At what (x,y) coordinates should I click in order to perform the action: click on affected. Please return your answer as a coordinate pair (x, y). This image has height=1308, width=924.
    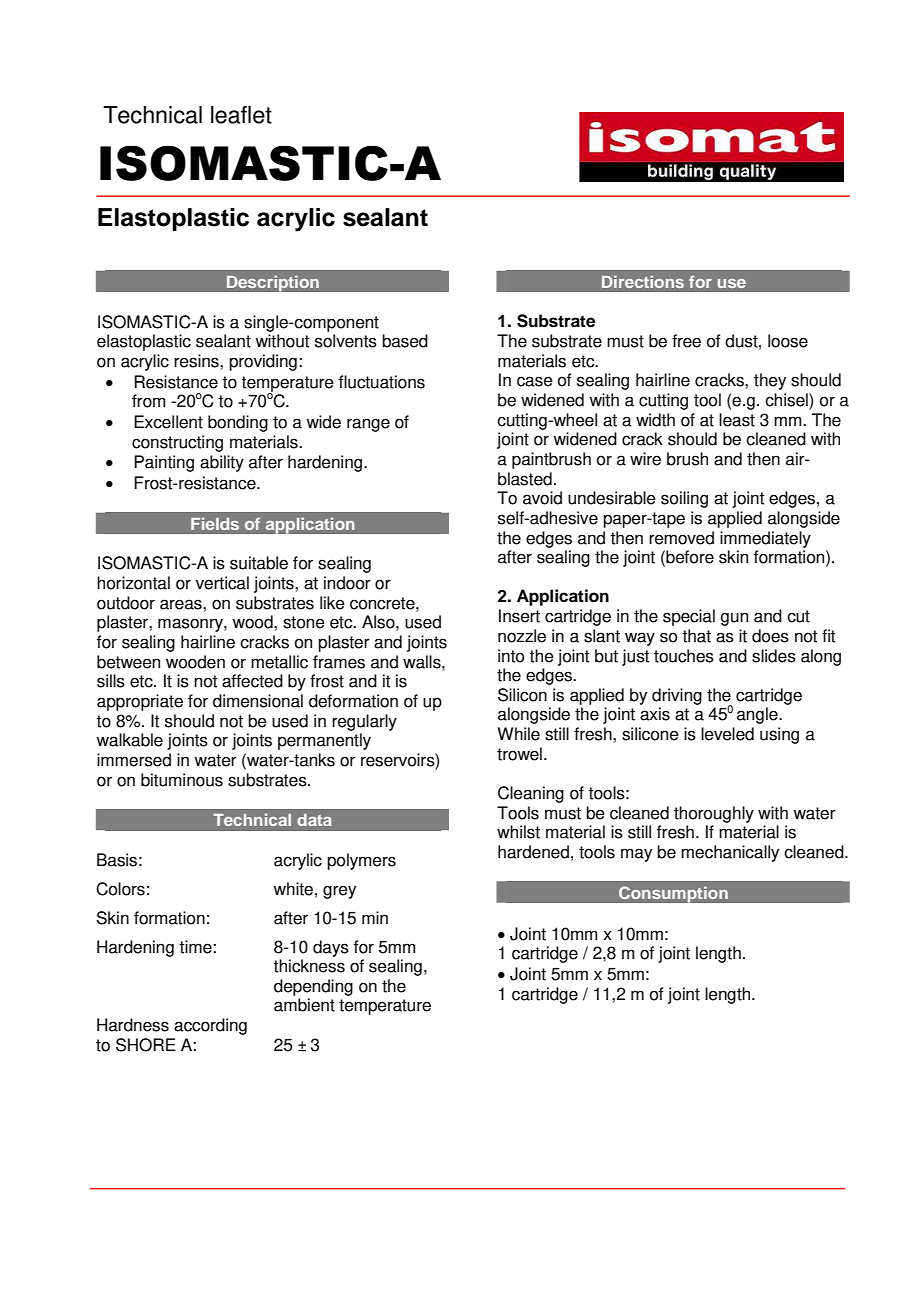
    Looking at the image, I should click on (252, 681).
